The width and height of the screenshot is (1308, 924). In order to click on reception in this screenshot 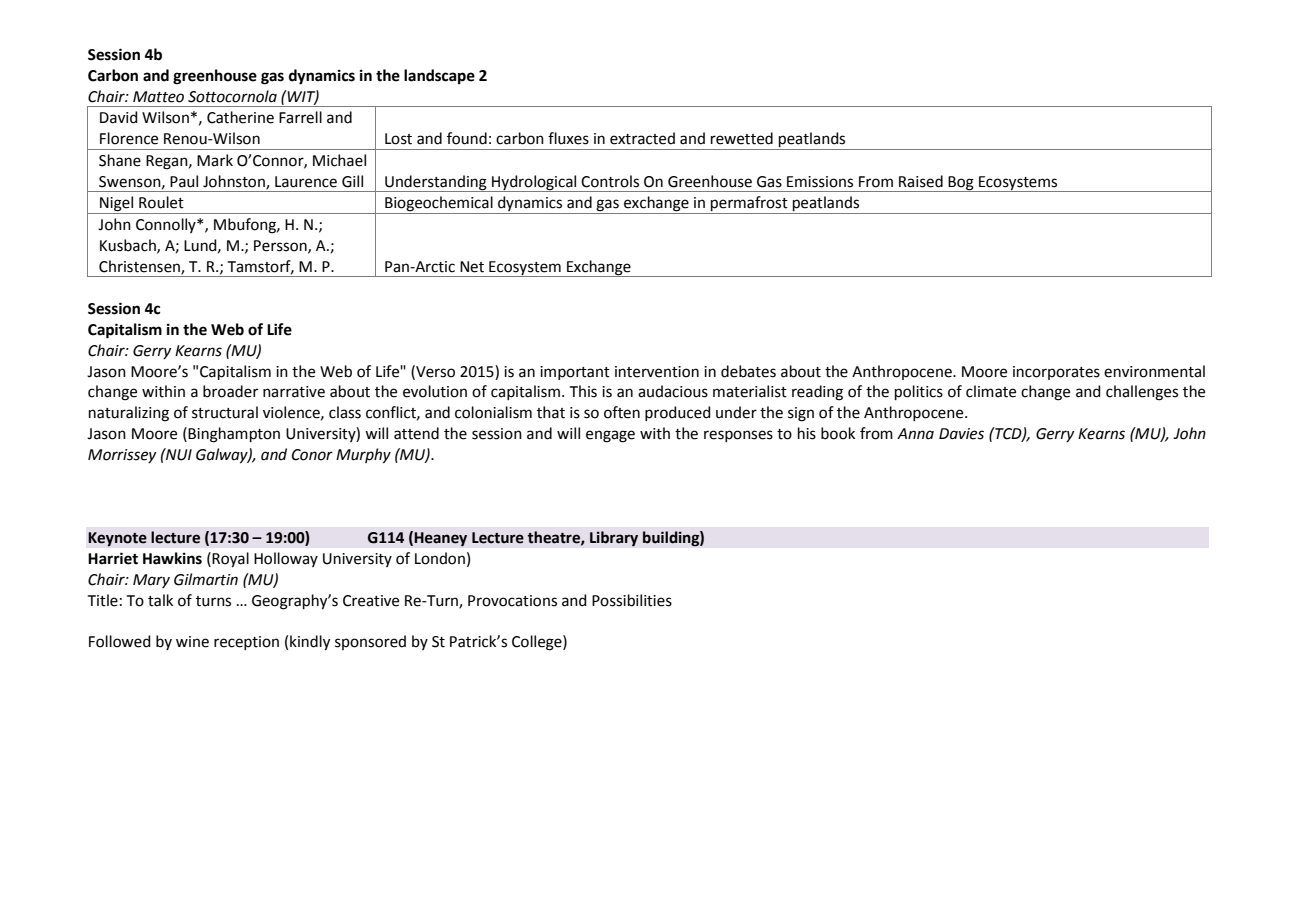, I will do `click(246, 643)`.
